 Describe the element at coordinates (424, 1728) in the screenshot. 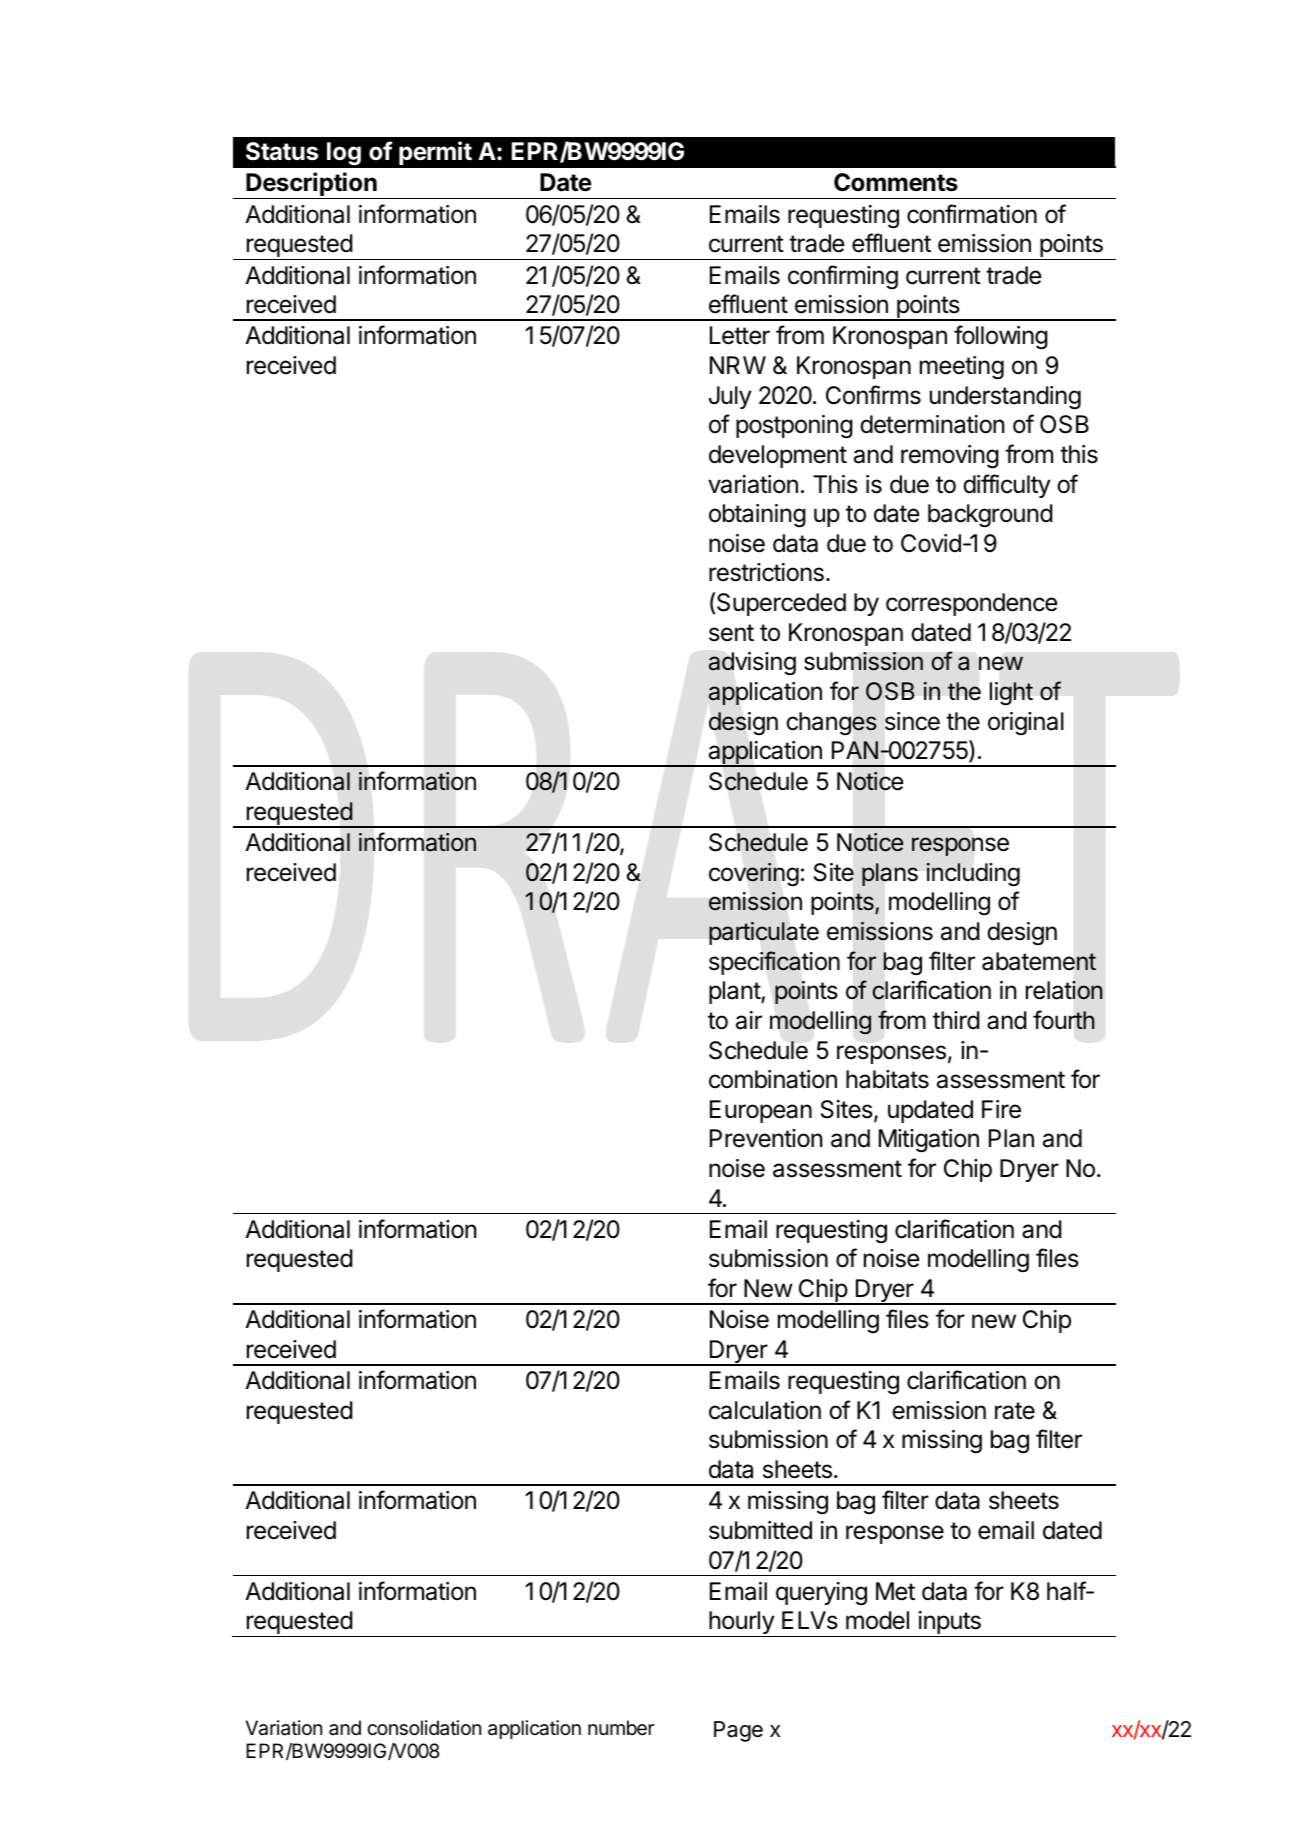

I see `consolidation` at that location.
